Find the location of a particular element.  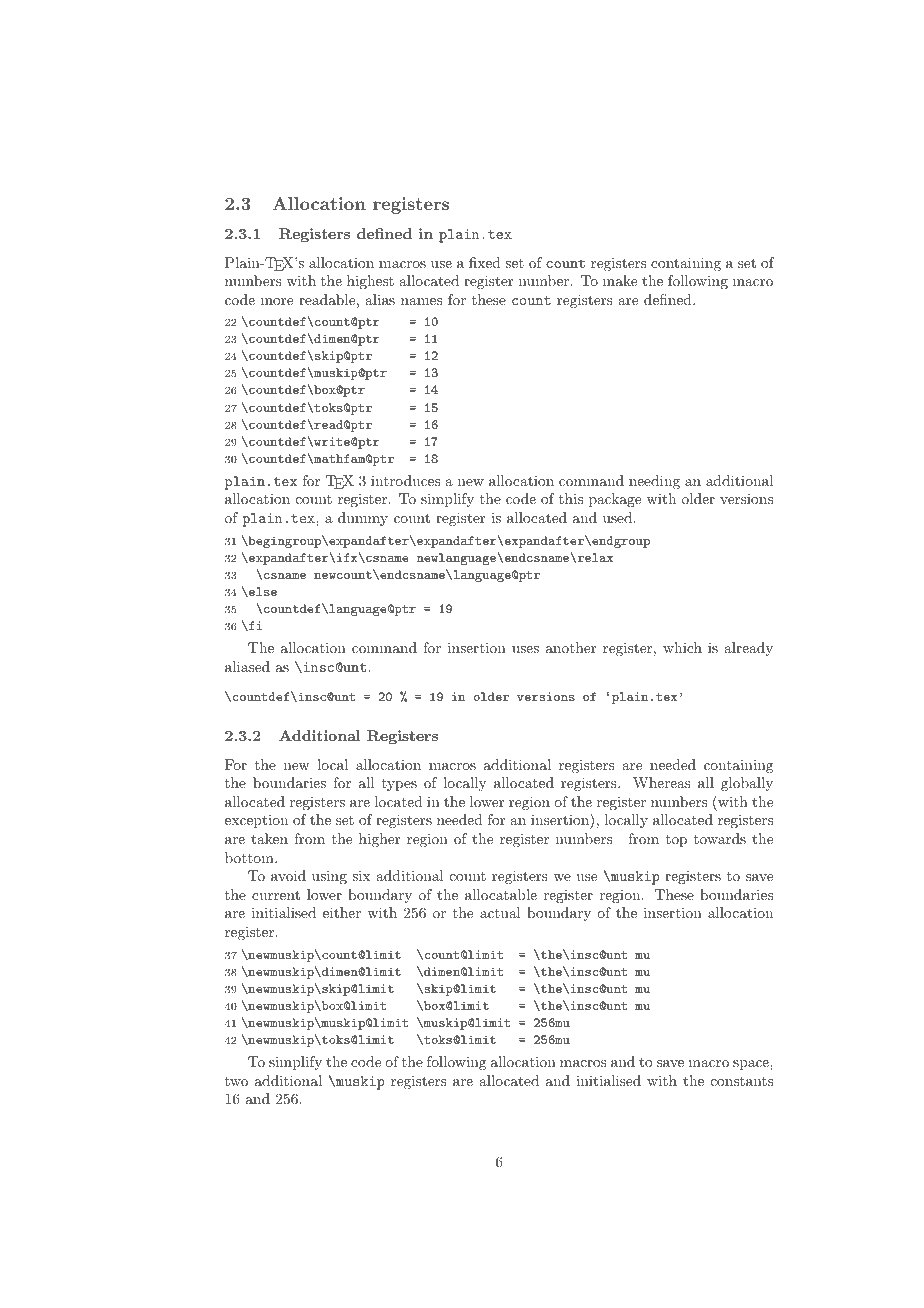

fixed is located at coordinates (485, 262).
